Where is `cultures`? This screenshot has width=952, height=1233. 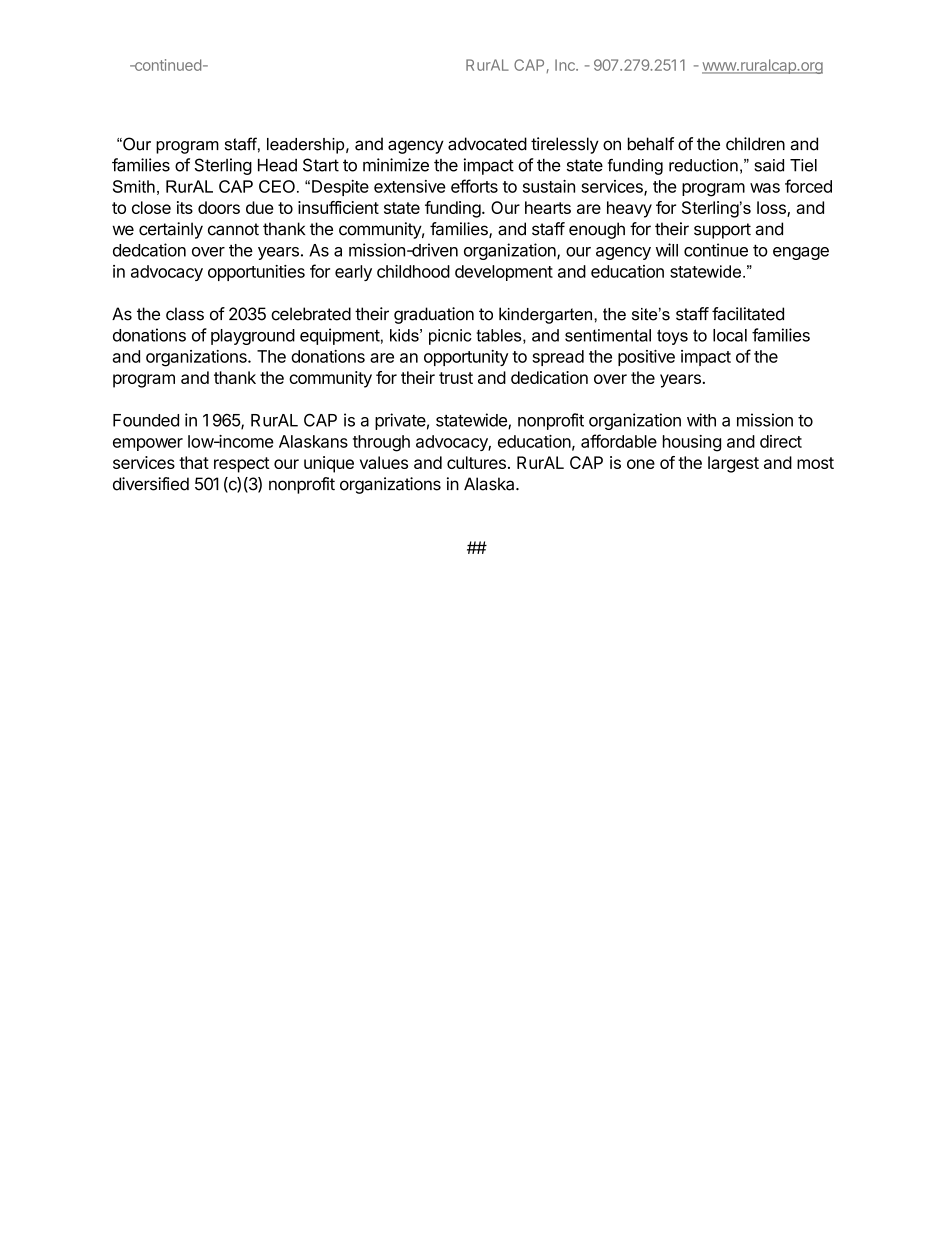 cultures is located at coordinates (476, 462).
